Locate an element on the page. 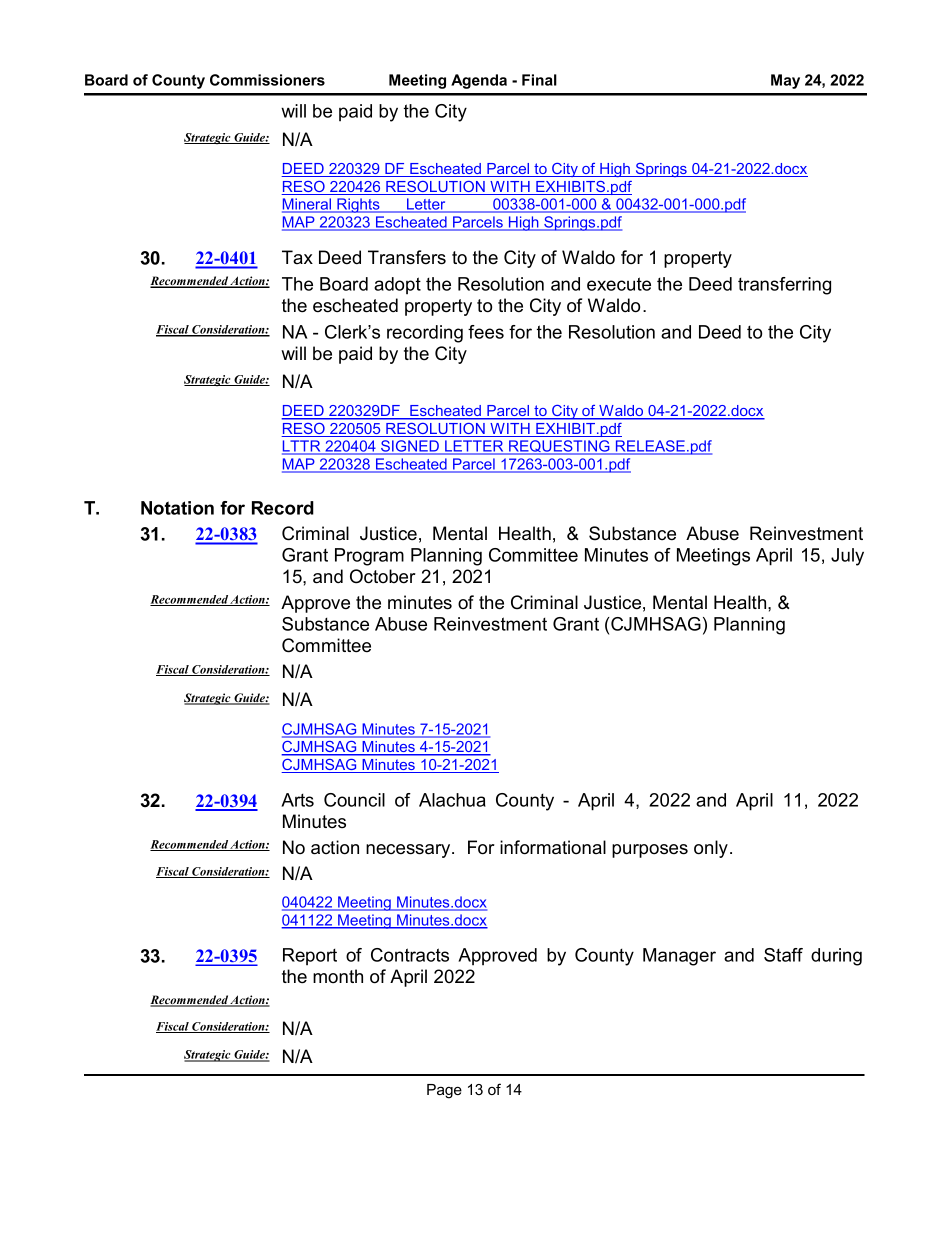  only is located at coordinates (711, 849).
